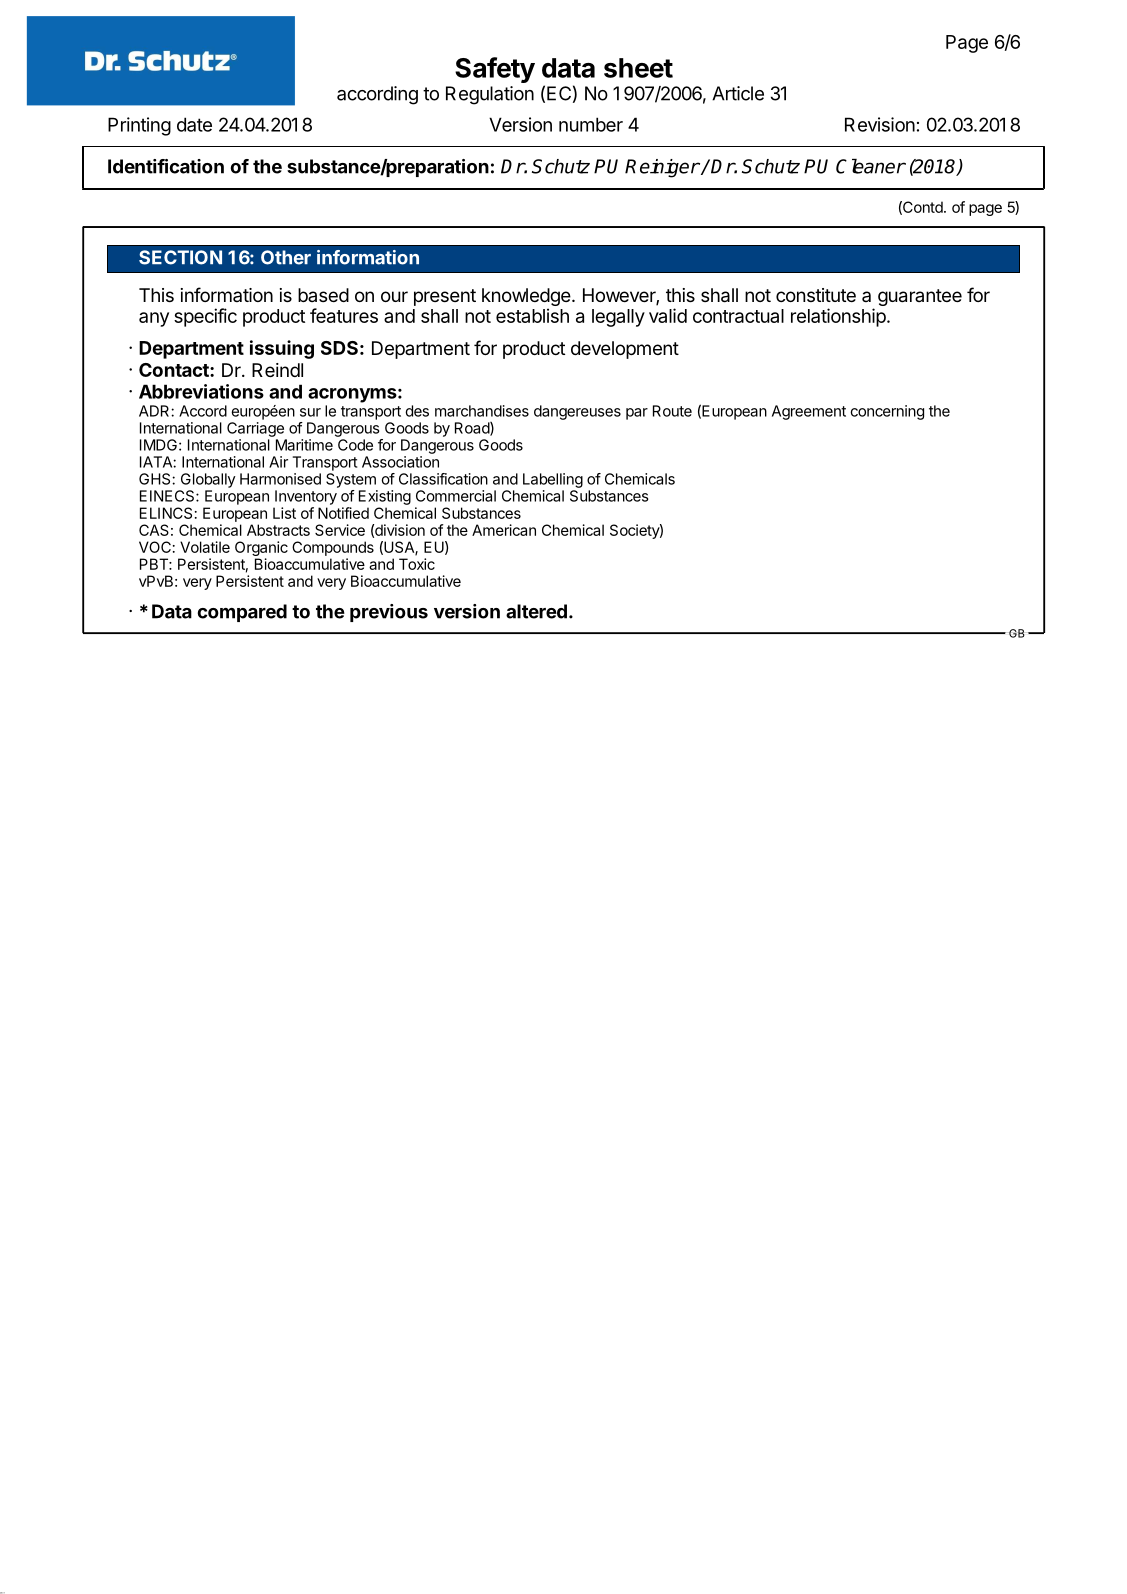  I want to click on establish, so click(532, 315).
